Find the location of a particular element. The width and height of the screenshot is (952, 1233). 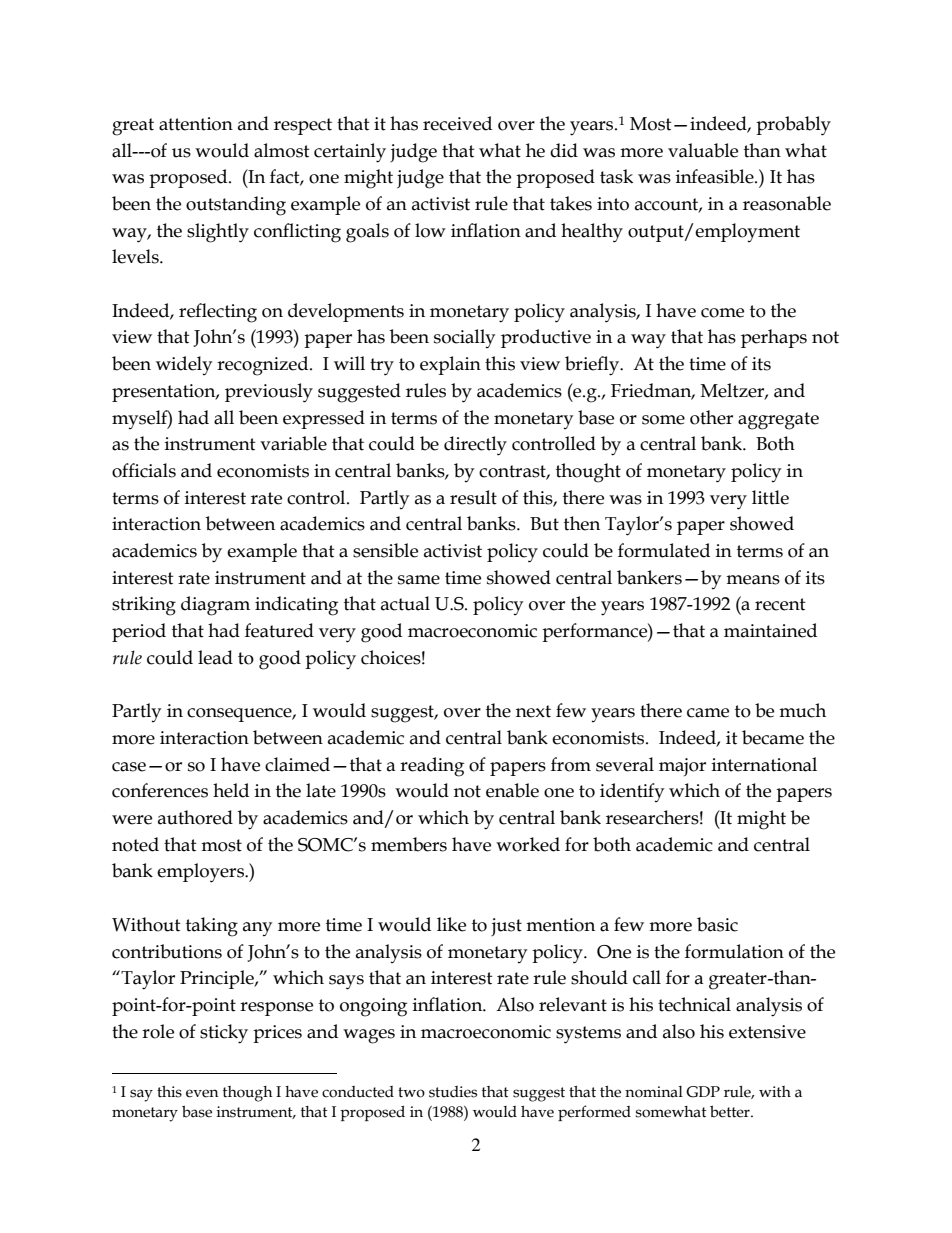

directly is located at coordinates (475, 446).
